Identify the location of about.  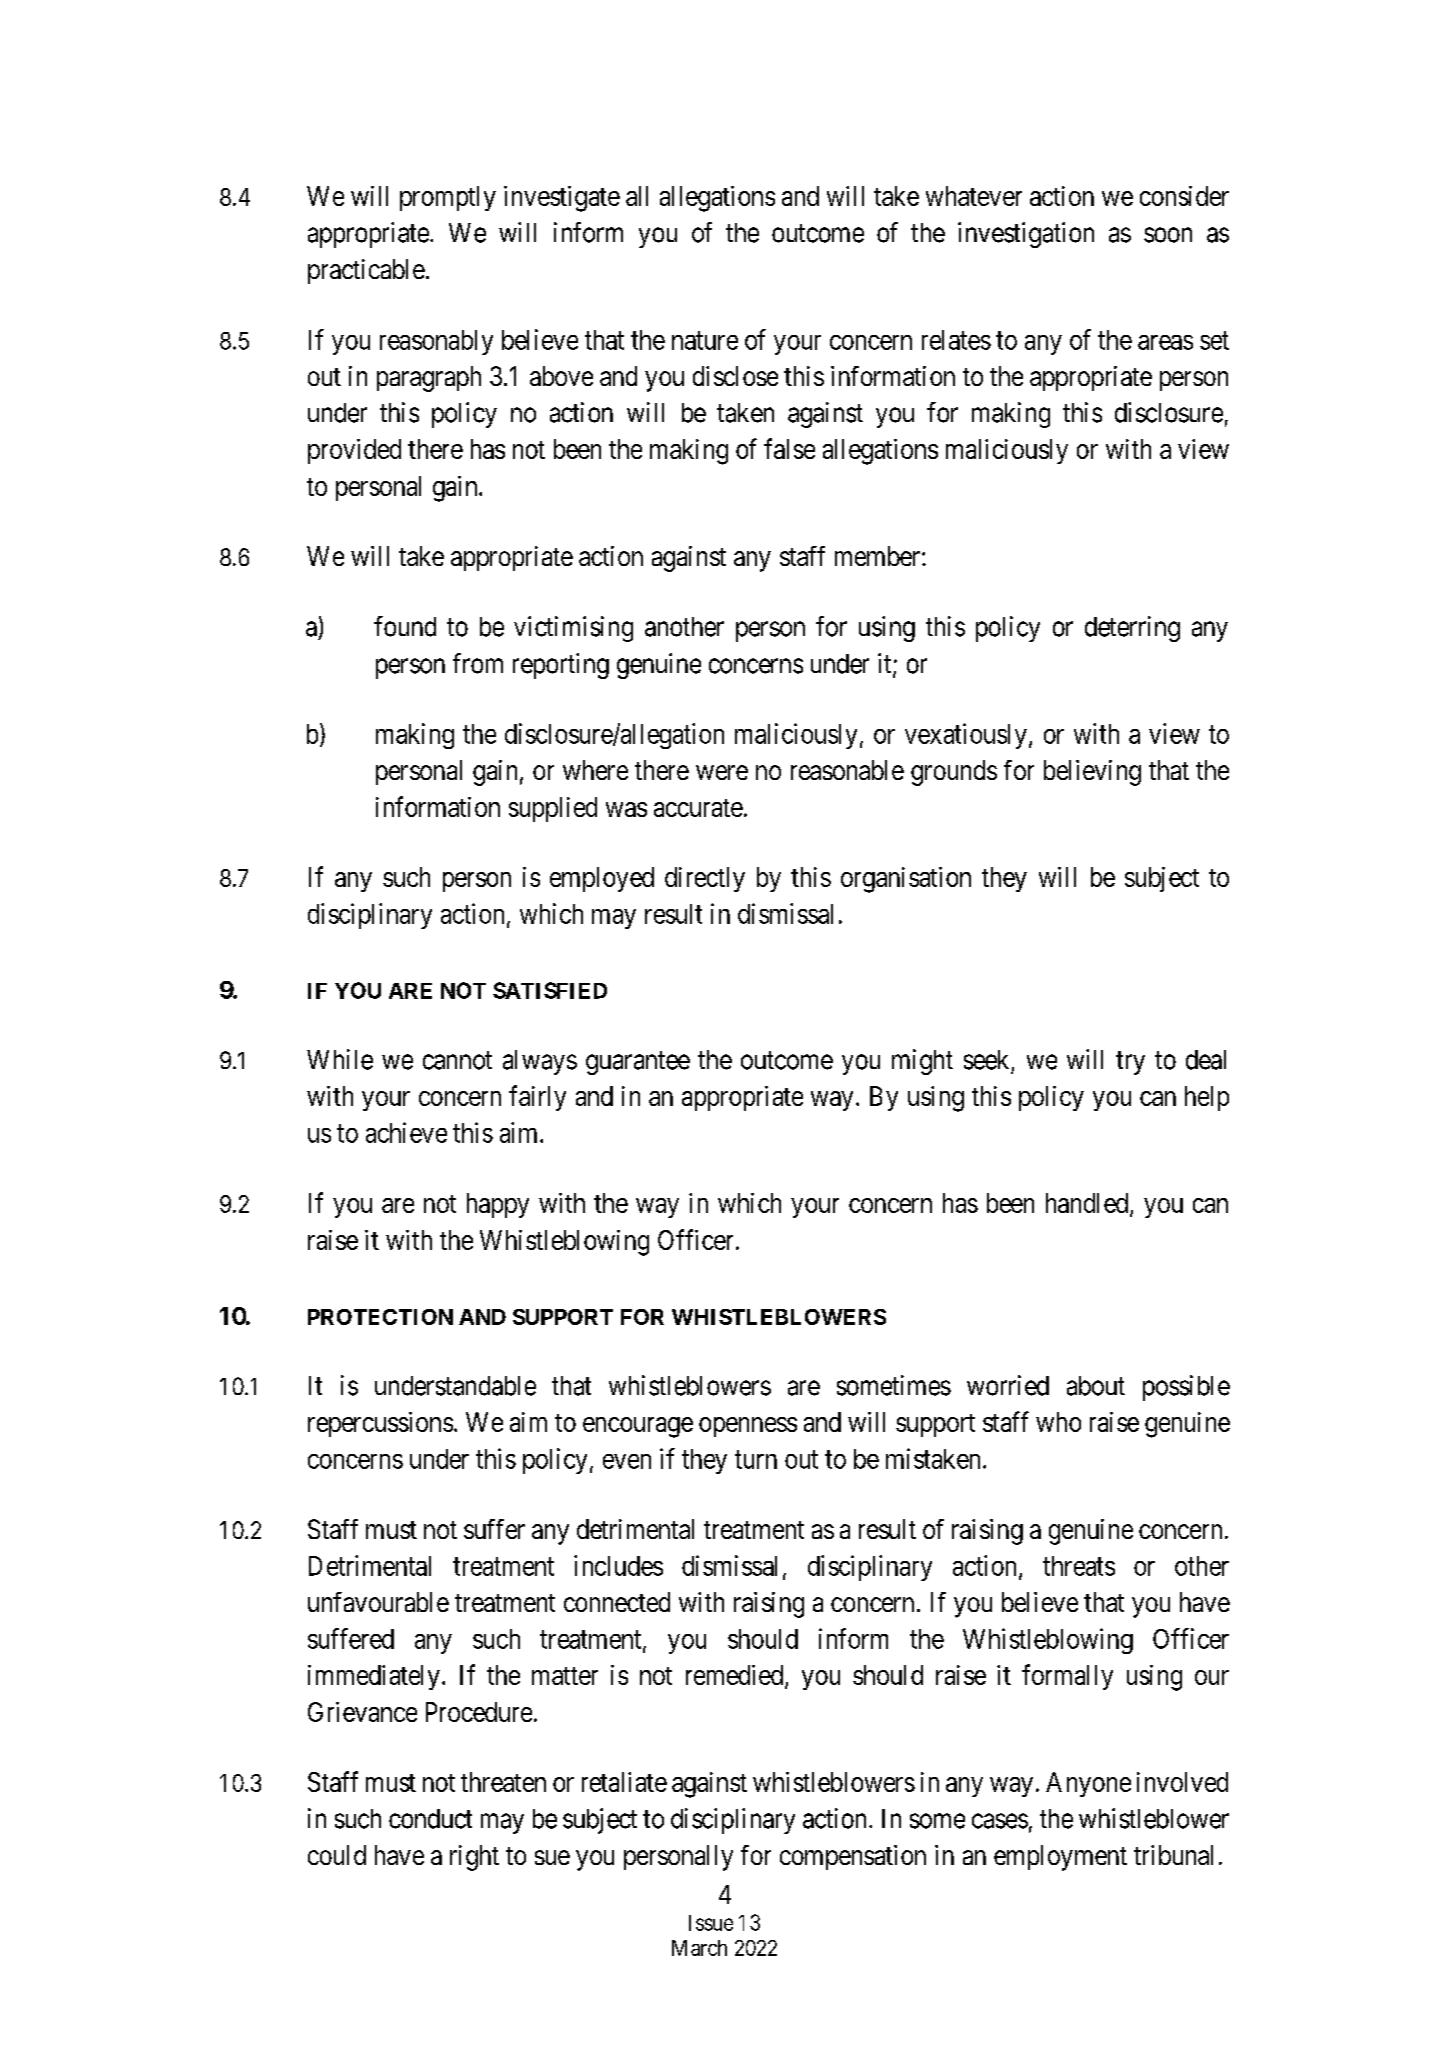
(1096, 1386).
